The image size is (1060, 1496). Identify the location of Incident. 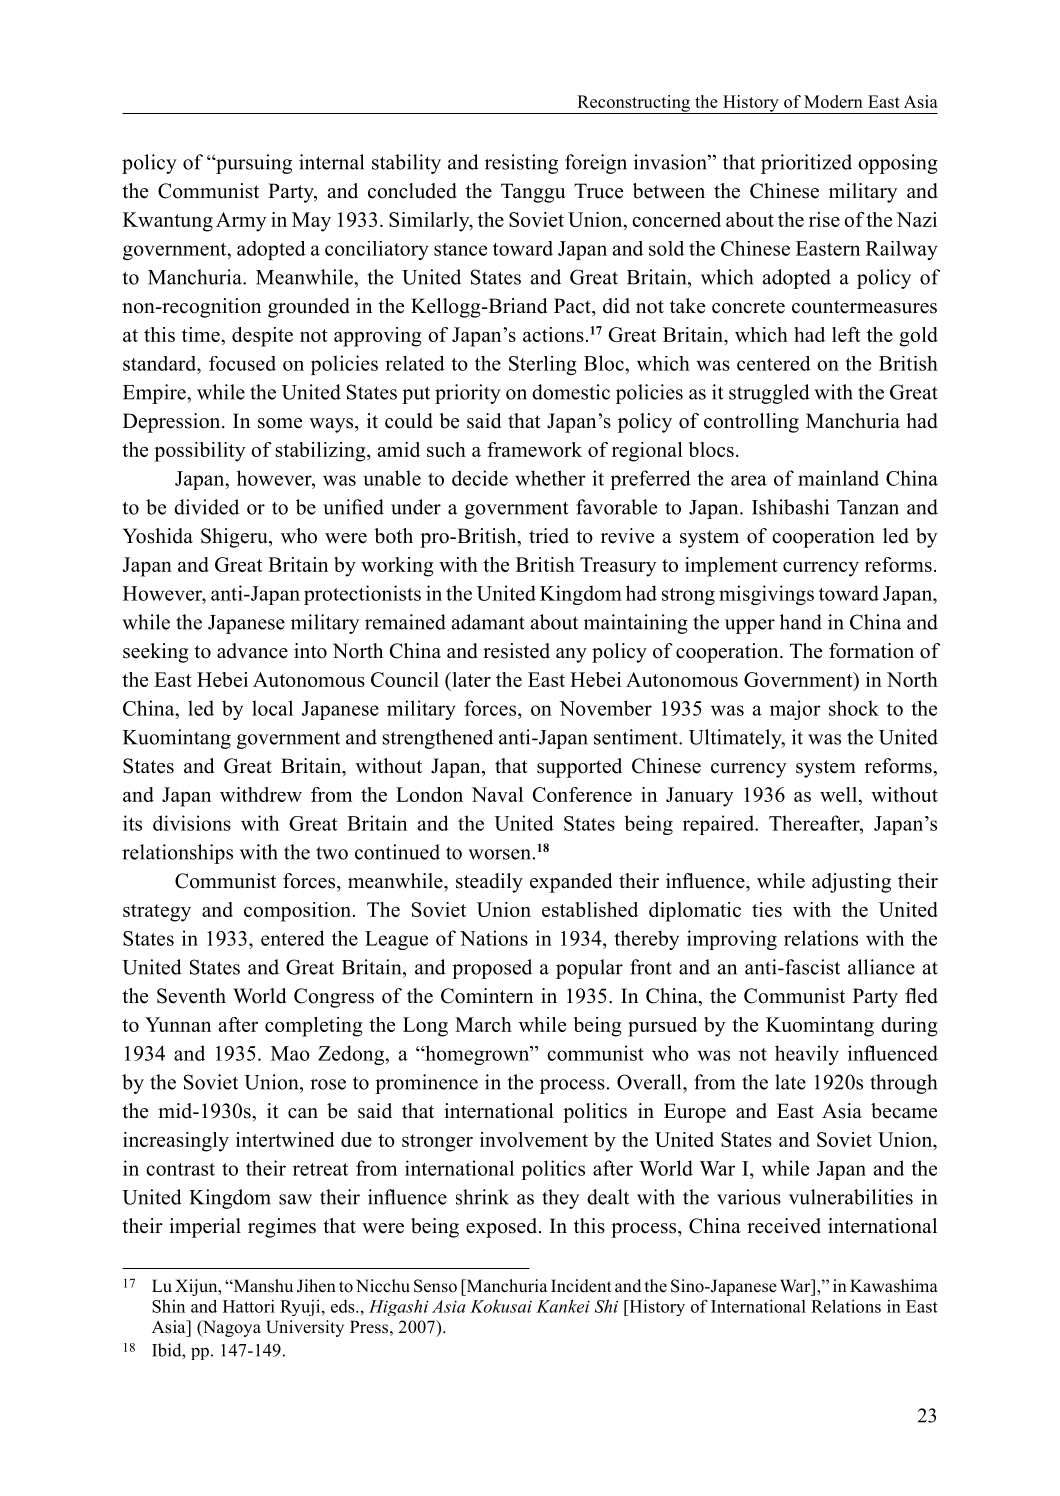
(581, 1286).
